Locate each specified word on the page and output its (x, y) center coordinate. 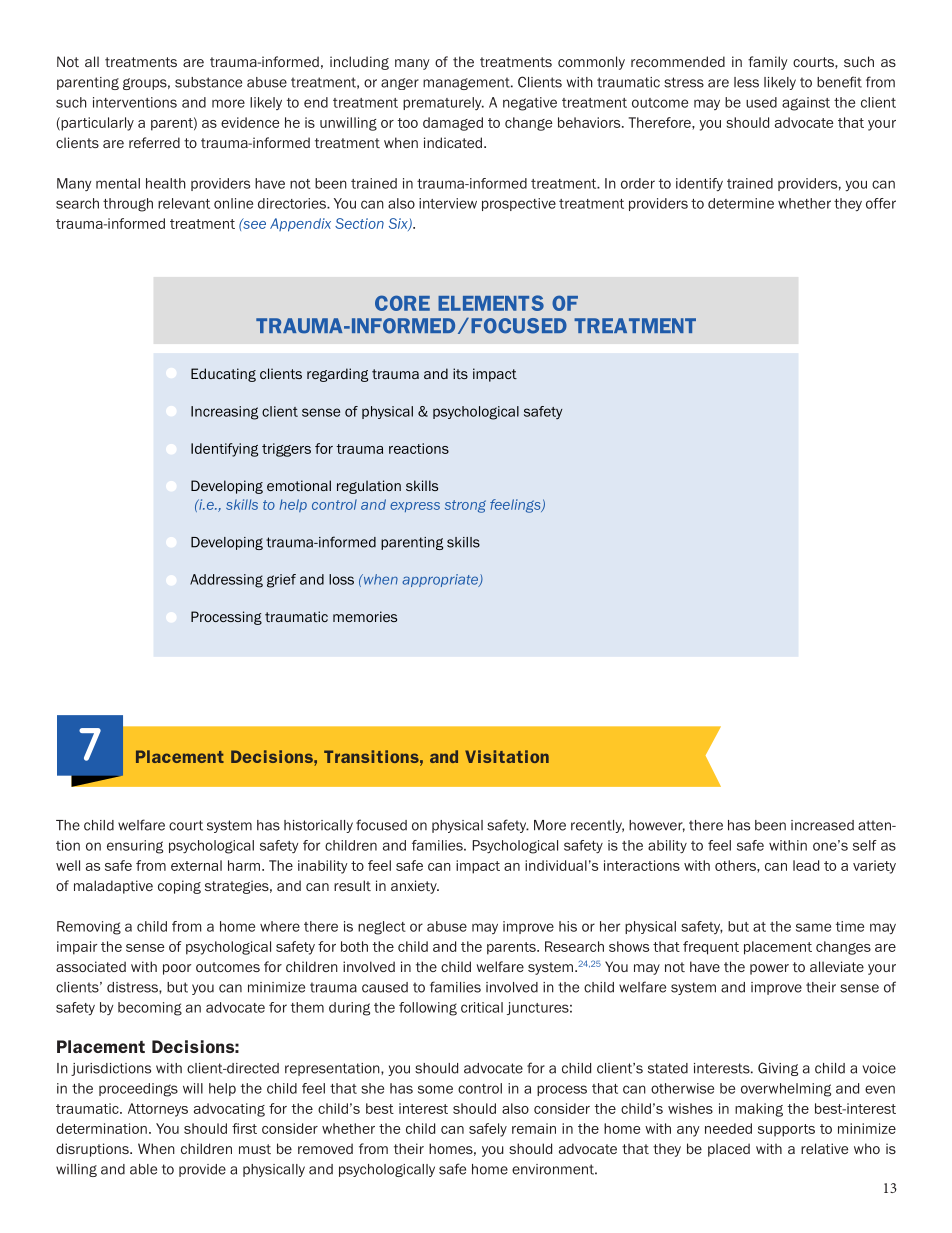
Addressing (226, 581)
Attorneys (158, 1110)
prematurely (443, 103)
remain (534, 1128)
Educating (223, 375)
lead (806, 865)
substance (208, 82)
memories (365, 616)
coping (179, 887)
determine (741, 203)
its (460, 373)
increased (822, 825)
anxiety (415, 887)
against (806, 104)
